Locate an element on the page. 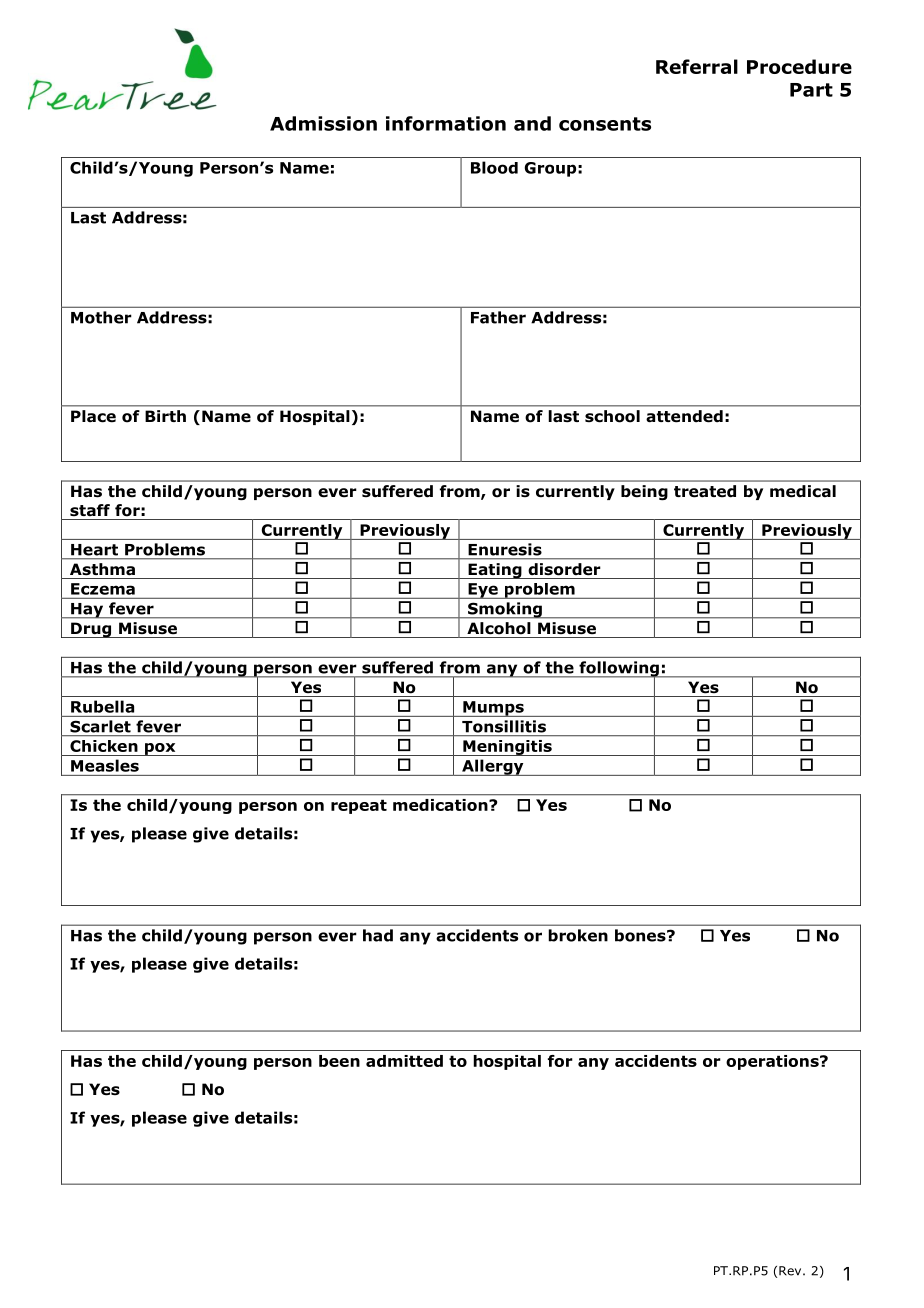 The image size is (924, 1308). been is located at coordinates (339, 1061).
